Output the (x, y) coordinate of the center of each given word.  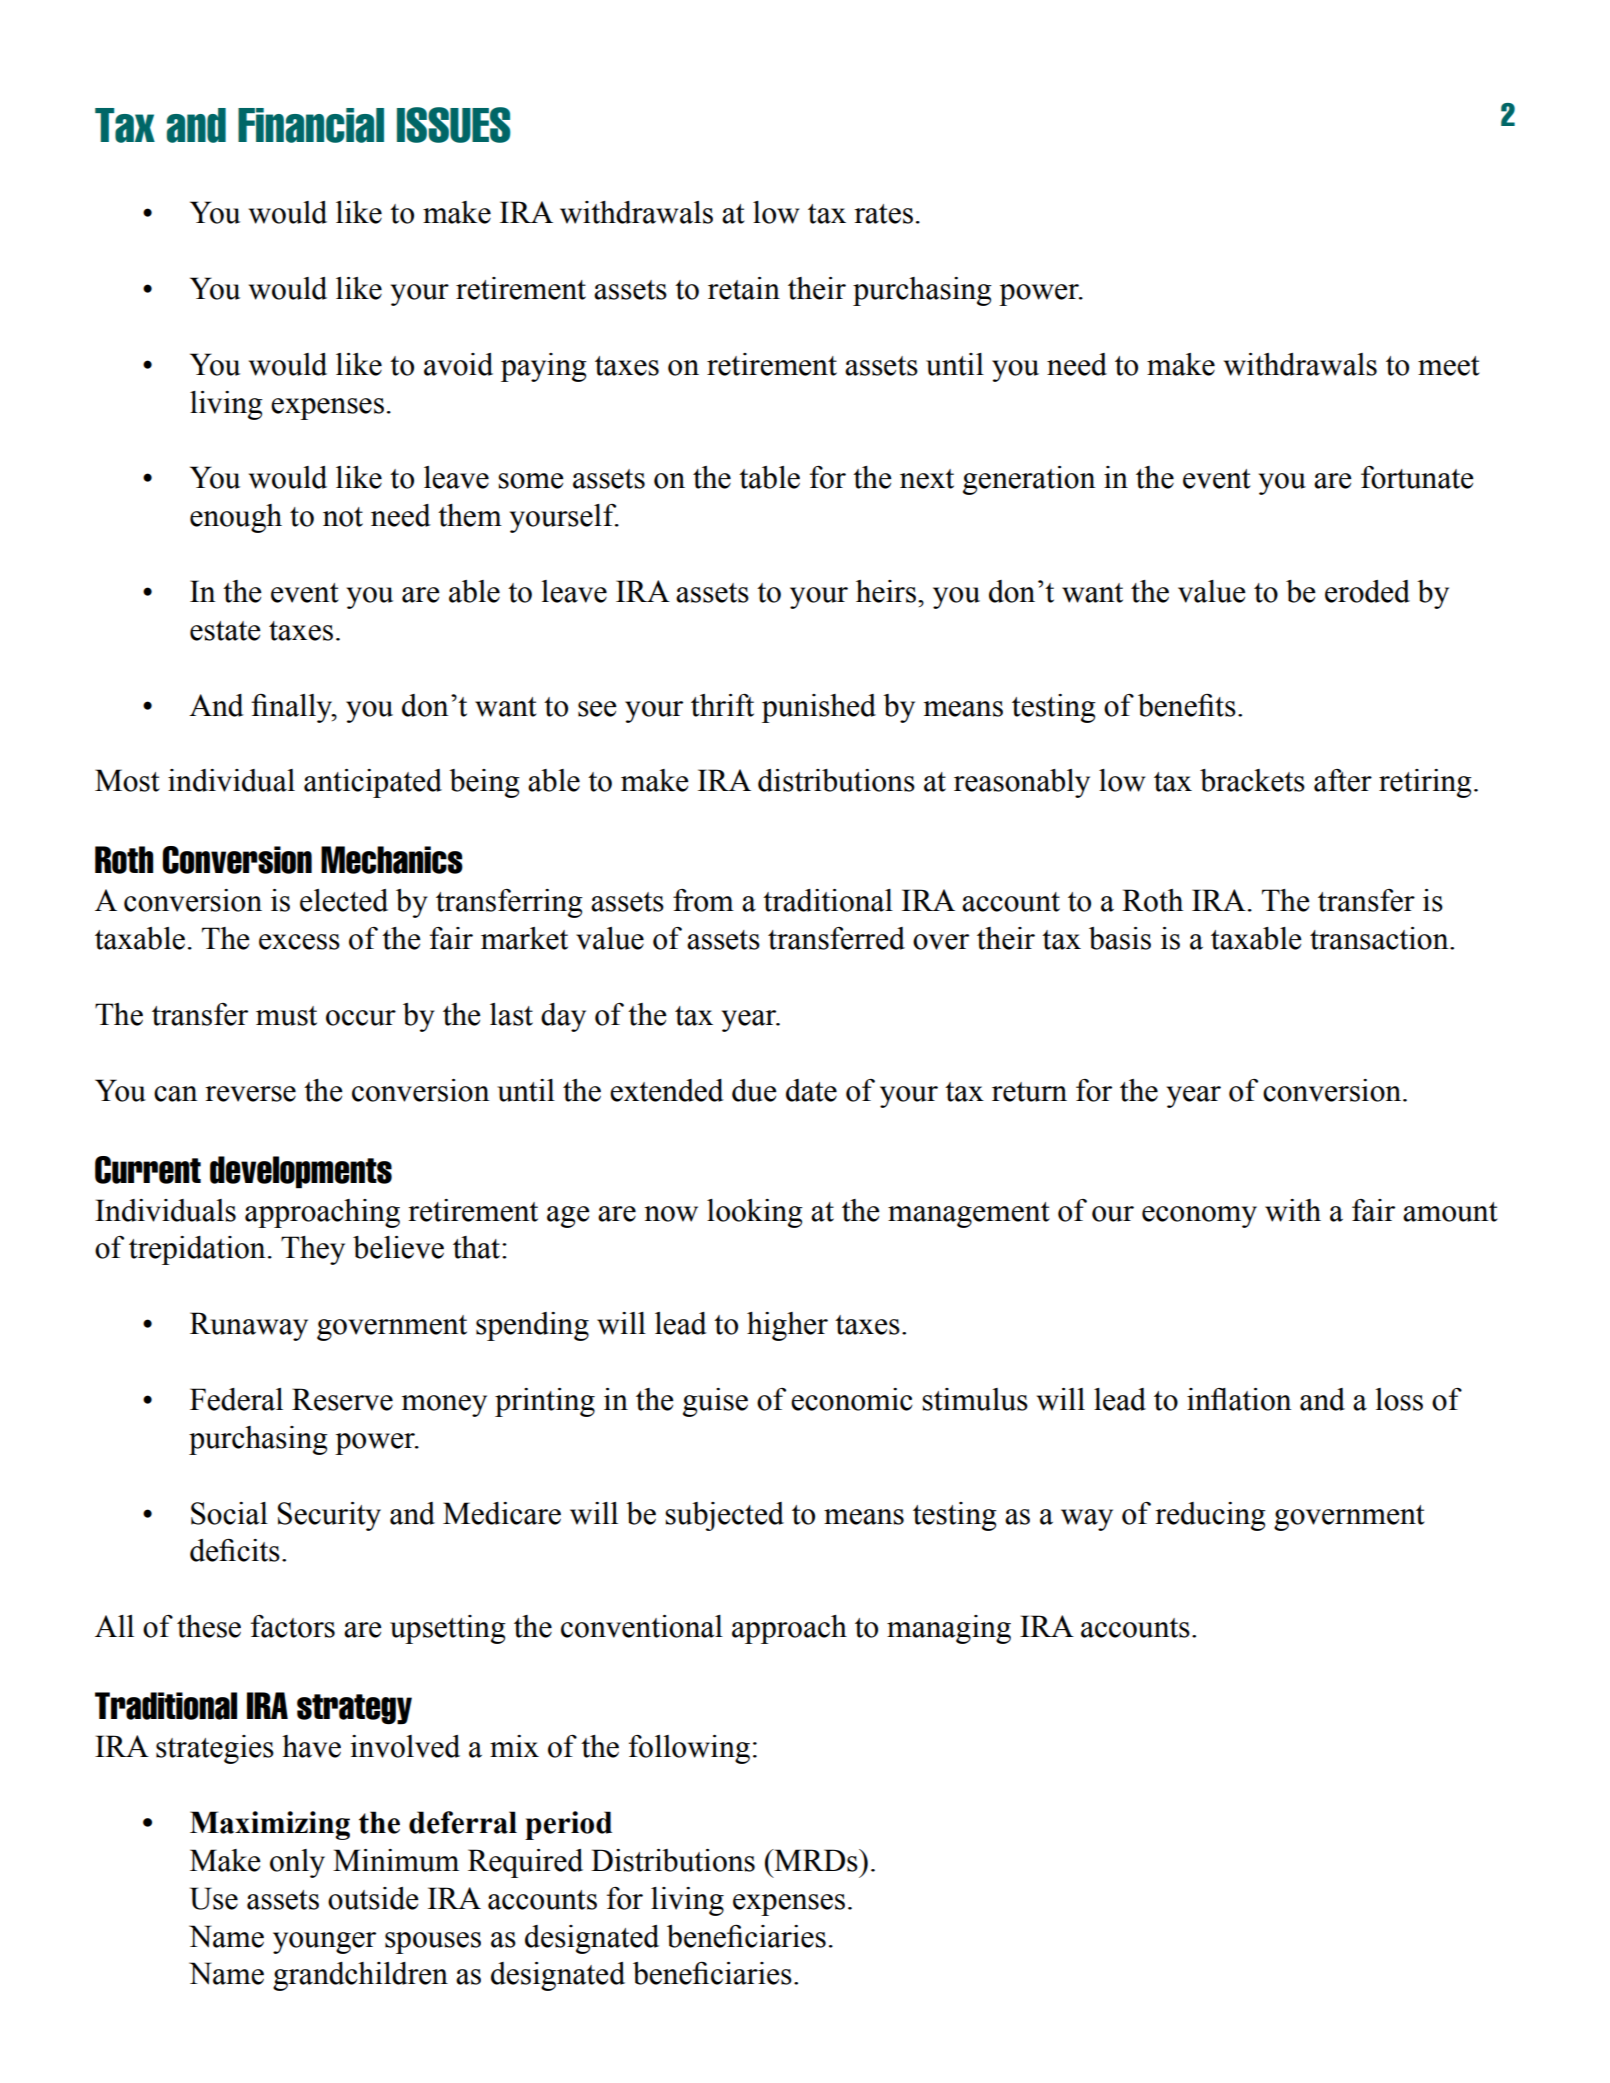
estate (225, 631)
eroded (1367, 591)
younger (324, 1943)
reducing (1210, 1516)
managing (949, 1629)
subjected (724, 1516)
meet (1449, 366)
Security (329, 1516)
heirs (886, 591)
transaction (1380, 938)
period (568, 1825)
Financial (311, 125)
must (286, 1016)
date (811, 1090)
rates (883, 214)
